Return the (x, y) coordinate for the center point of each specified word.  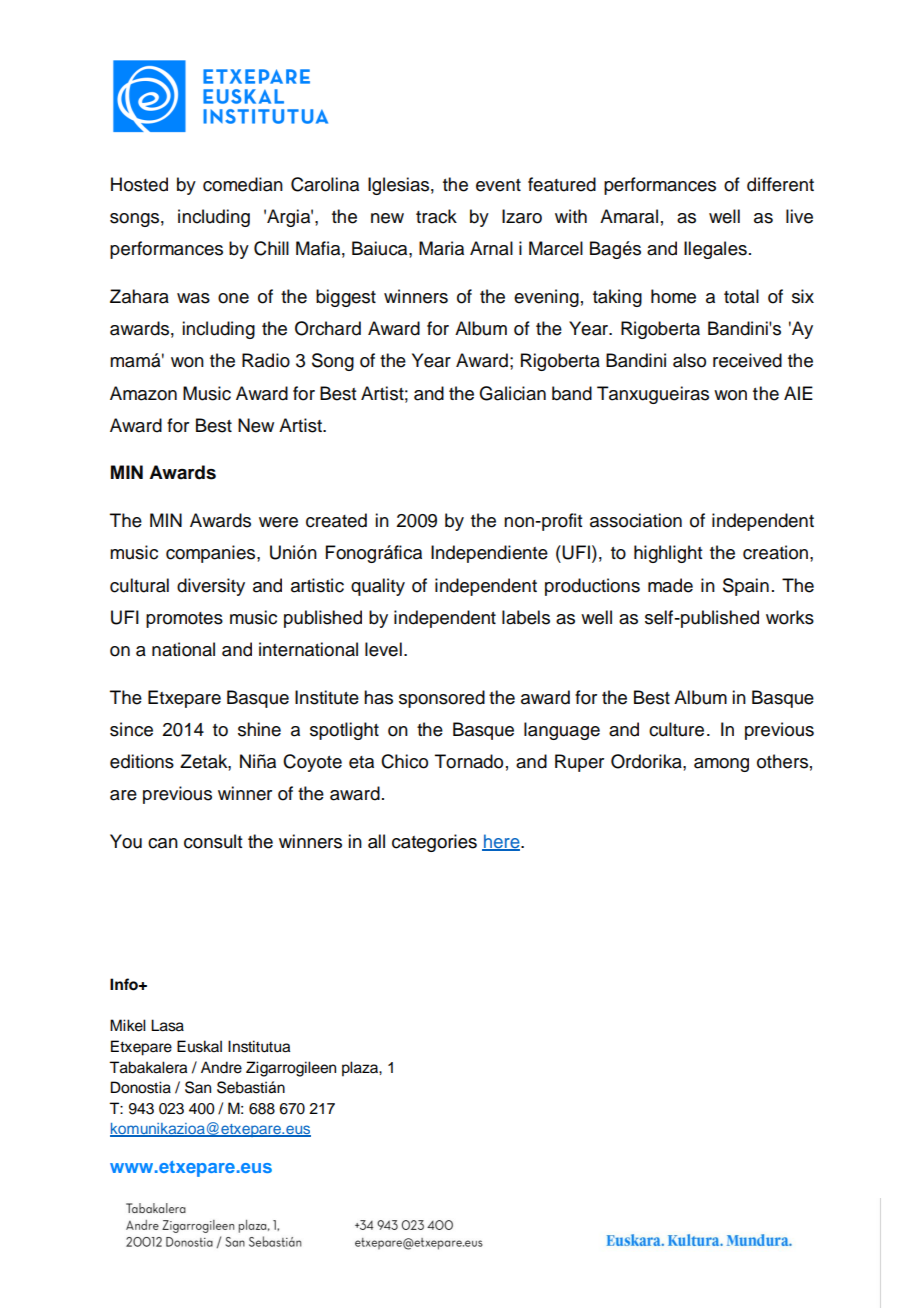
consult (213, 841)
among (721, 765)
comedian (243, 184)
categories (434, 843)
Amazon (143, 393)
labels (526, 617)
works (790, 617)
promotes (184, 620)
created (336, 520)
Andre (221, 1067)
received (747, 360)
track (436, 216)
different (780, 184)
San (198, 1087)
